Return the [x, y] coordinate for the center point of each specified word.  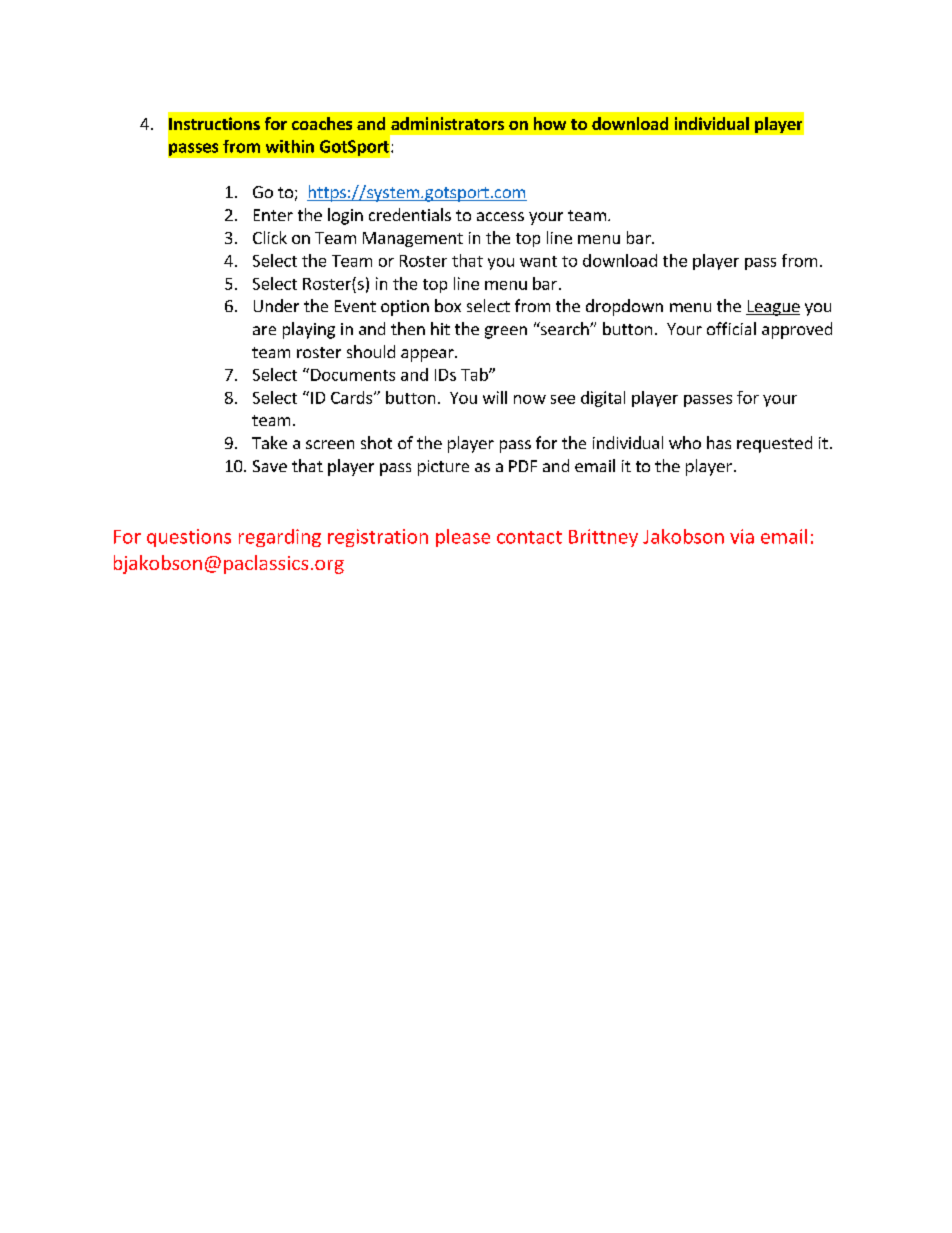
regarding [280, 538]
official [731, 328]
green [506, 332]
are [264, 330]
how [550, 123]
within [290, 146]
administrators [447, 123]
